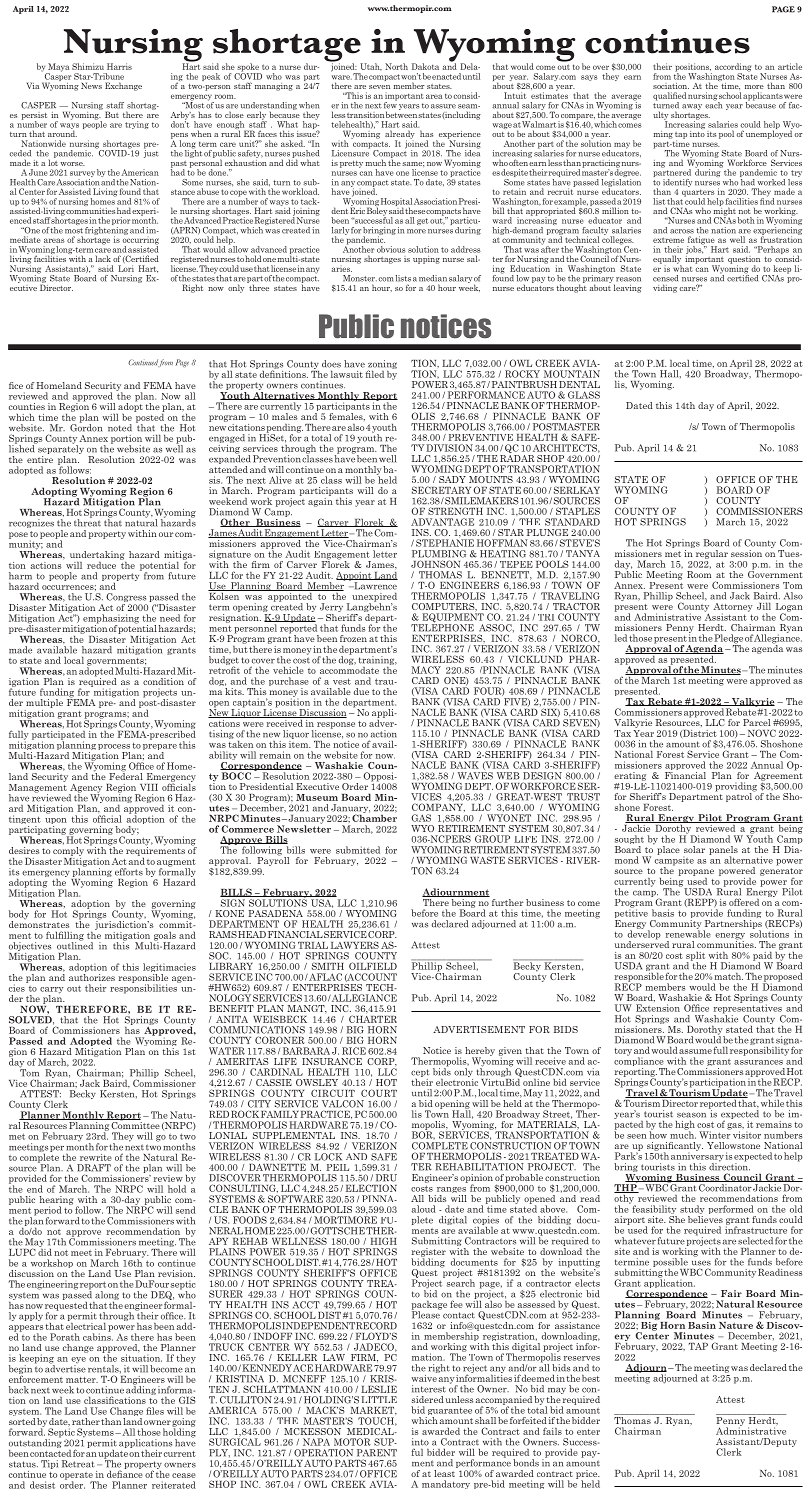 This screenshot has height=1493, width=812. I want to click on between, so click(401, 113).
